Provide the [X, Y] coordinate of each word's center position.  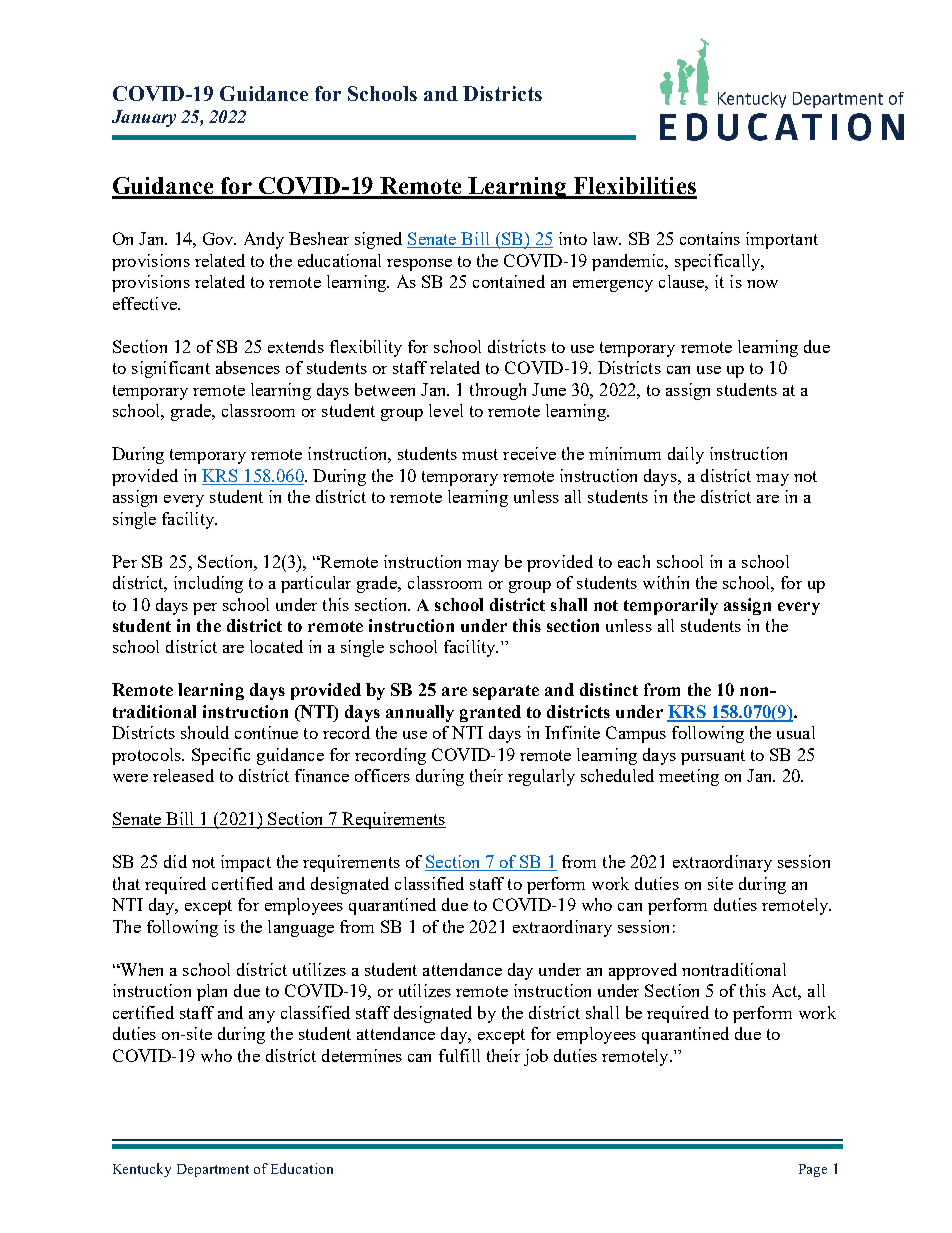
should [205, 732]
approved [643, 971]
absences [248, 367]
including [208, 584]
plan [212, 992]
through [498, 391]
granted [490, 713]
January [144, 118]
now [762, 284]
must [480, 454]
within [666, 582]
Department [213, 1170]
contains [710, 238]
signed [378, 240]
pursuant [713, 757]
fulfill [459, 1055]
